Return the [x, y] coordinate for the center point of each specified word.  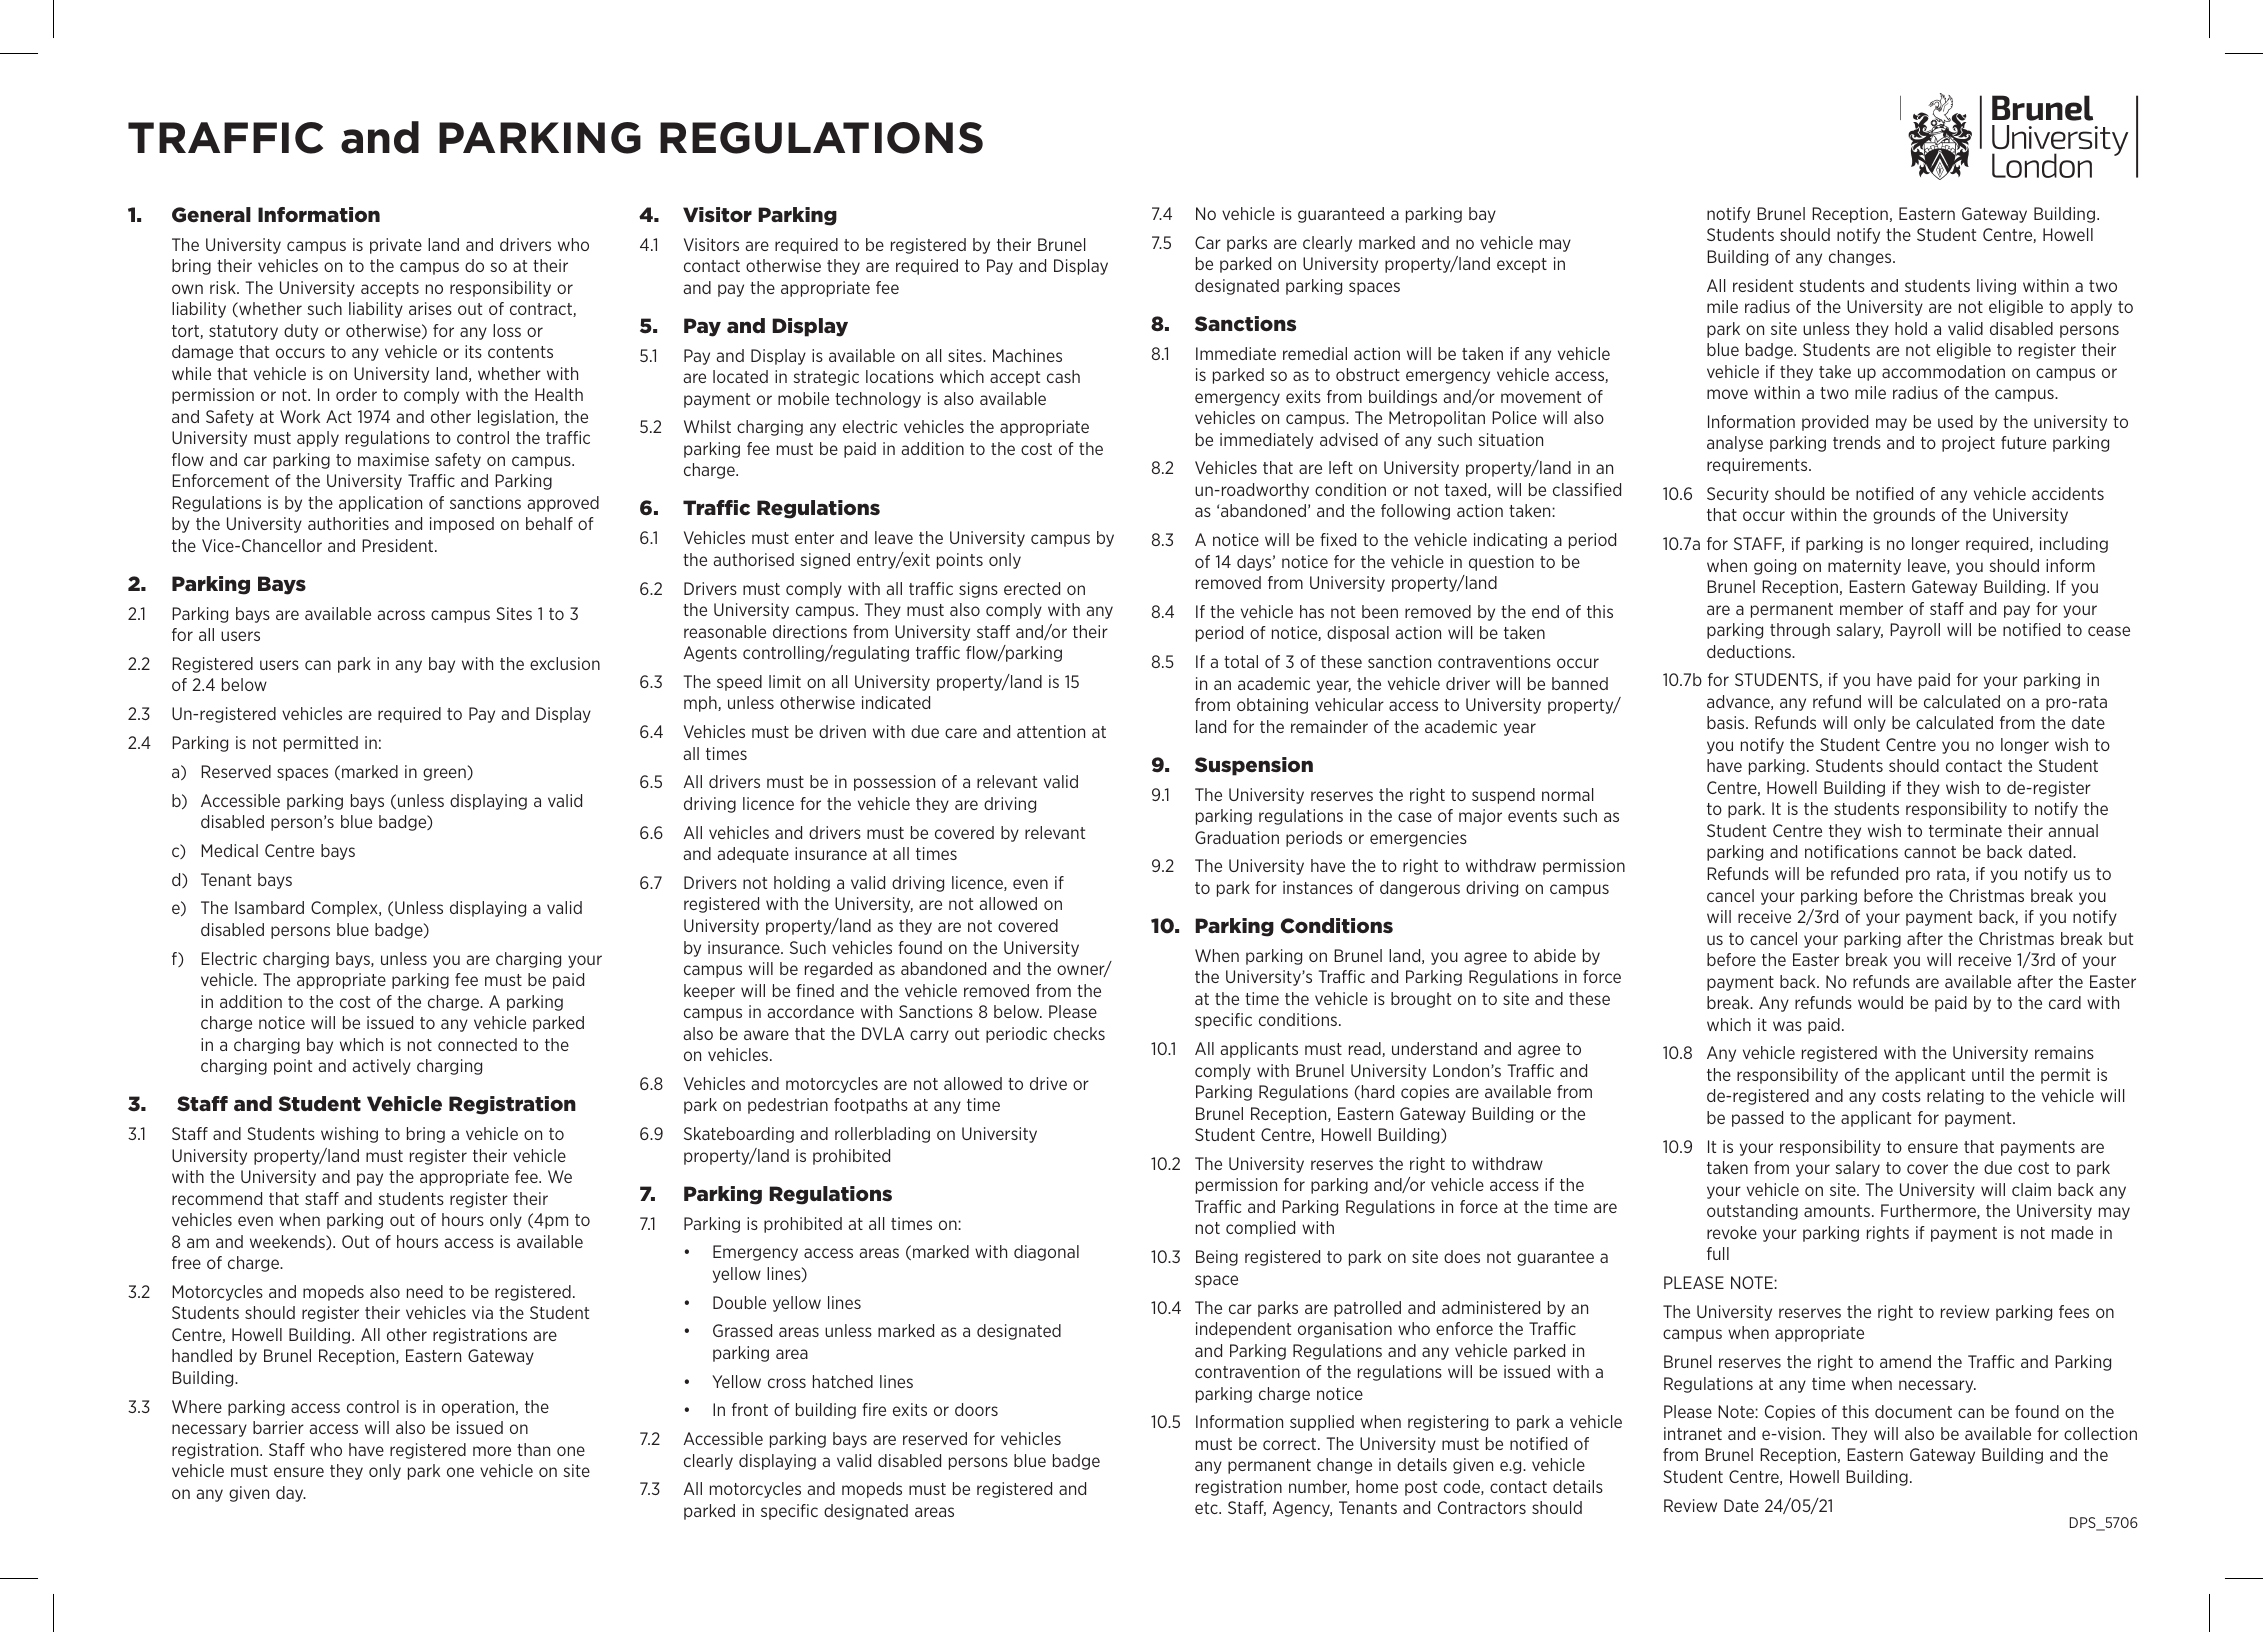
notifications [1851, 851]
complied [1260, 1229]
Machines [1027, 355]
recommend [217, 1198]
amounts [1838, 1211]
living [1996, 287]
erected [1032, 588]
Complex [345, 909]
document [1913, 1411]
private [396, 246]
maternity [1864, 567]
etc [1207, 1508]
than [533, 1449]
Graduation [1237, 837]
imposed [462, 525]
